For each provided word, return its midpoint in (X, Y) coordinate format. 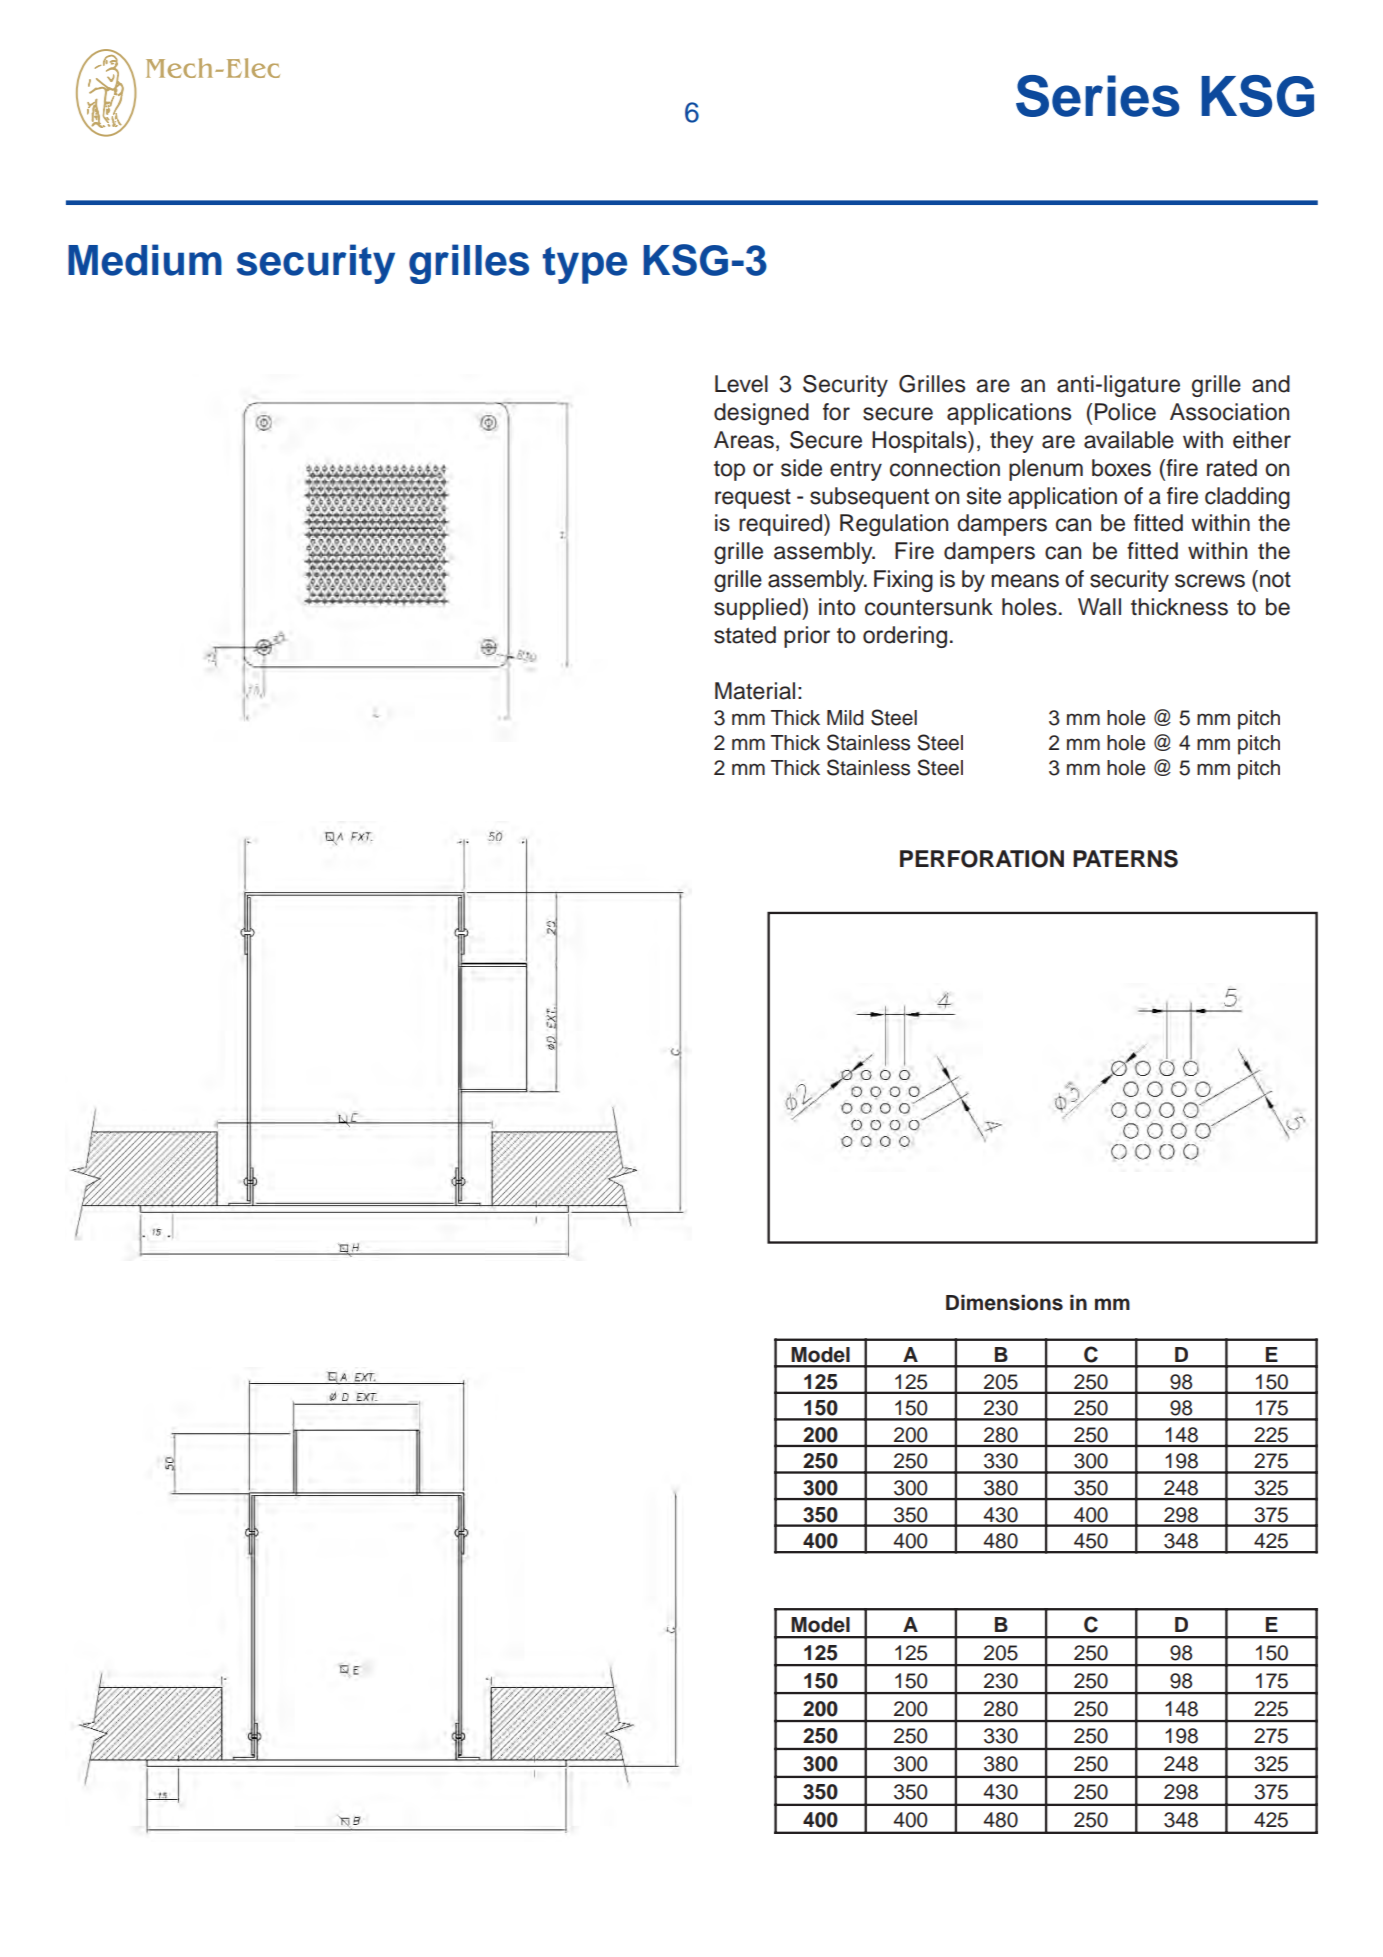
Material (755, 691)
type (585, 265)
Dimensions (1004, 1303)
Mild (845, 718)
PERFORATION (982, 859)
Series (1098, 96)
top (729, 471)
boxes (1121, 468)
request (753, 499)
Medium (145, 260)
